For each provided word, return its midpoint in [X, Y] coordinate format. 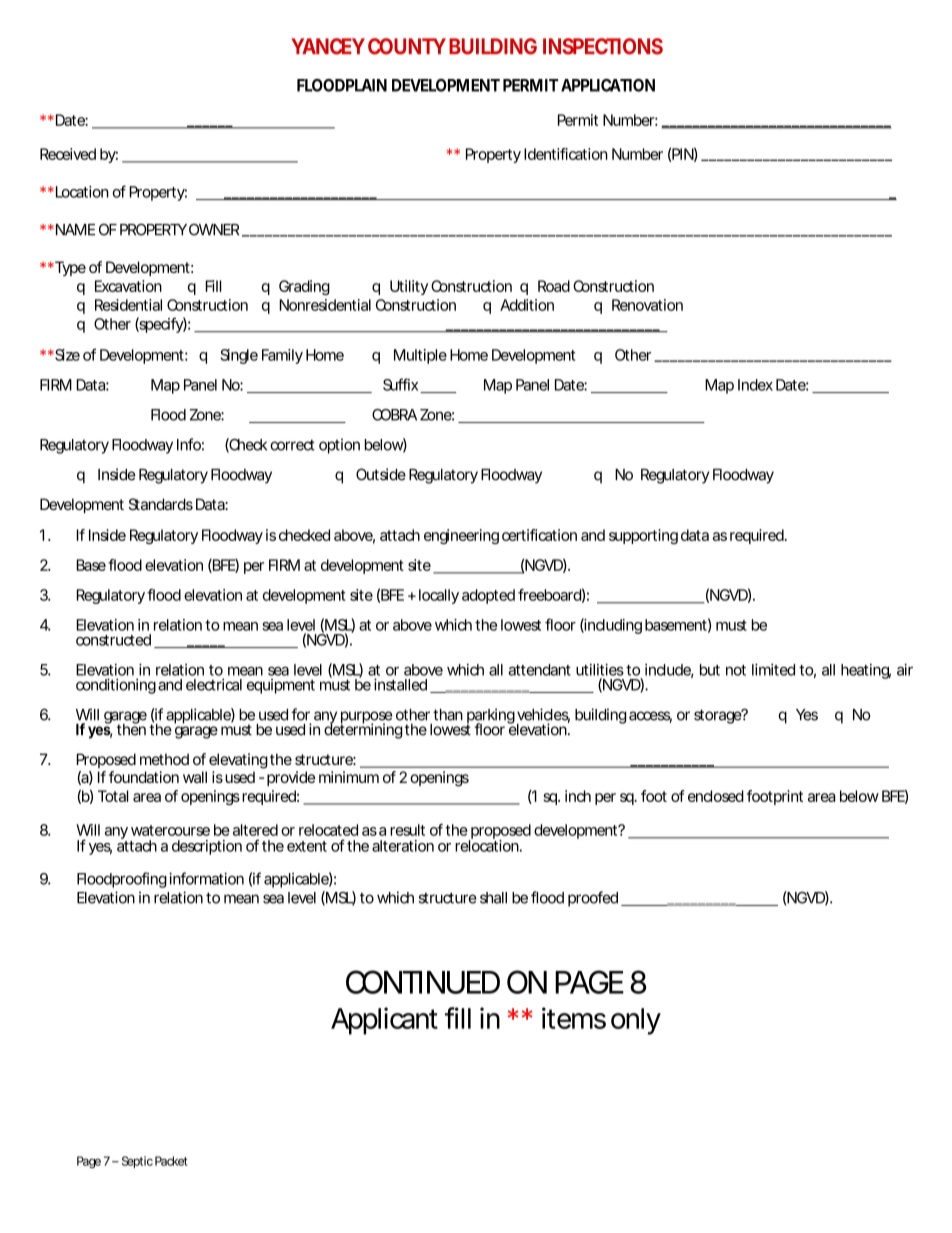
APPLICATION [608, 85]
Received [68, 154]
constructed [113, 640]
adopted [488, 596]
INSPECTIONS [603, 46]
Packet [171, 1161]
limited [773, 669]
